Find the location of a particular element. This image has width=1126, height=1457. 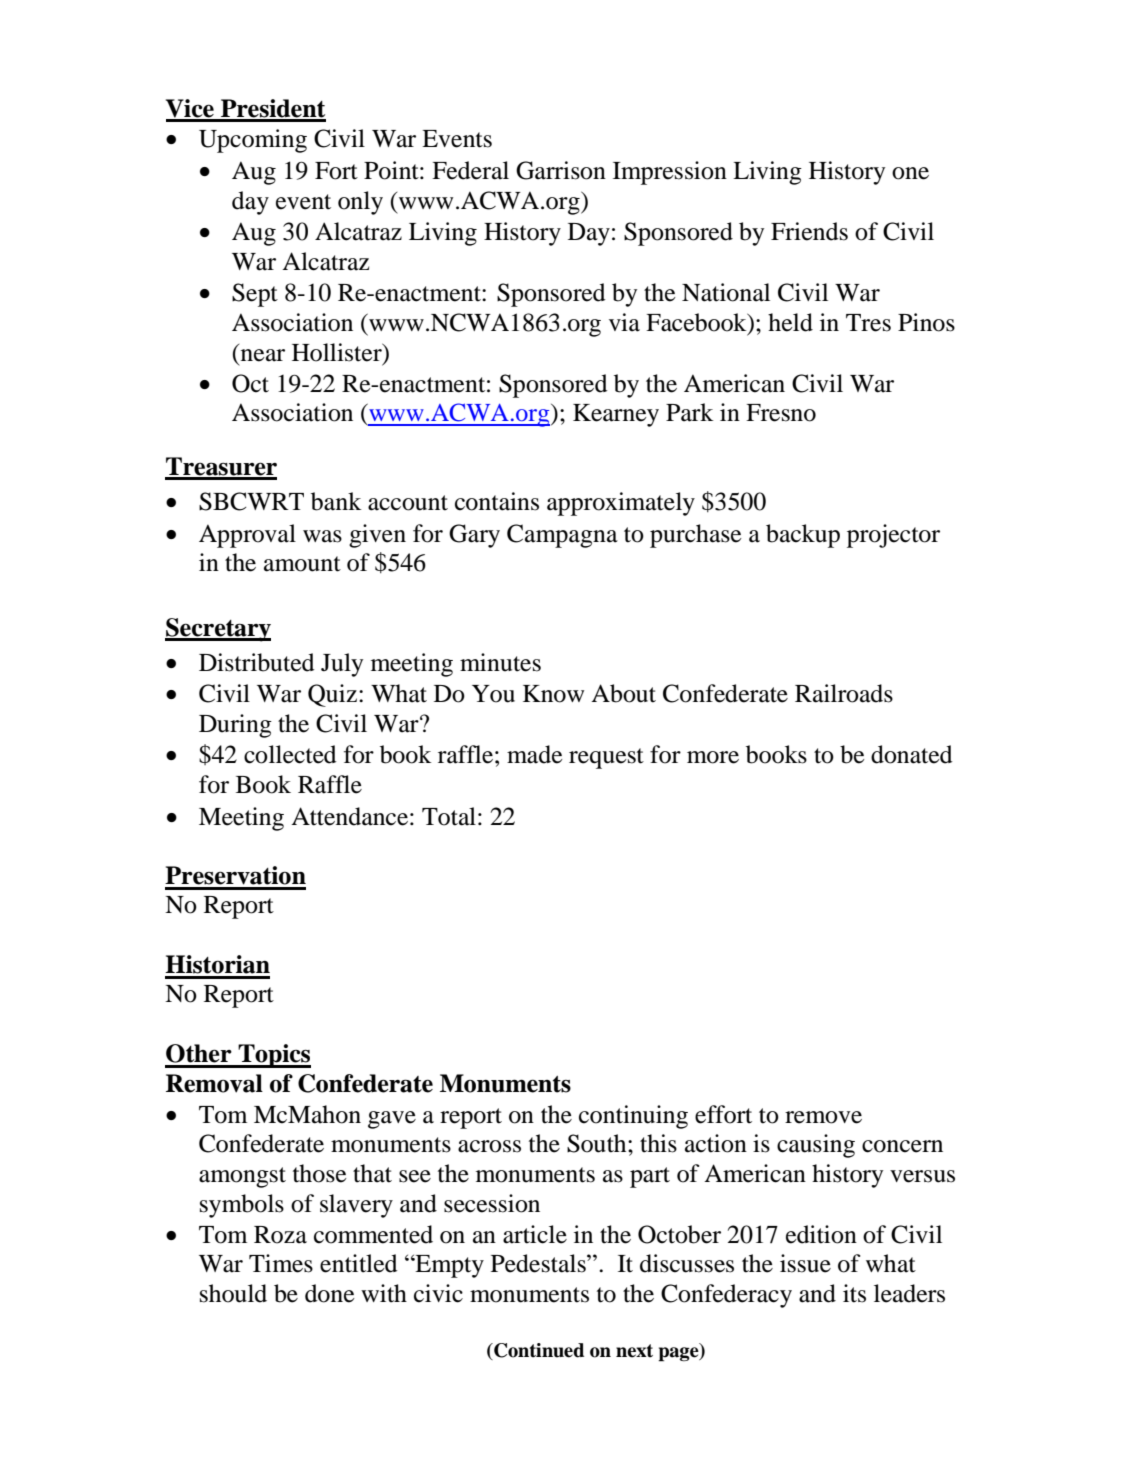

Upcoming is located at coordinates (253, 141).
